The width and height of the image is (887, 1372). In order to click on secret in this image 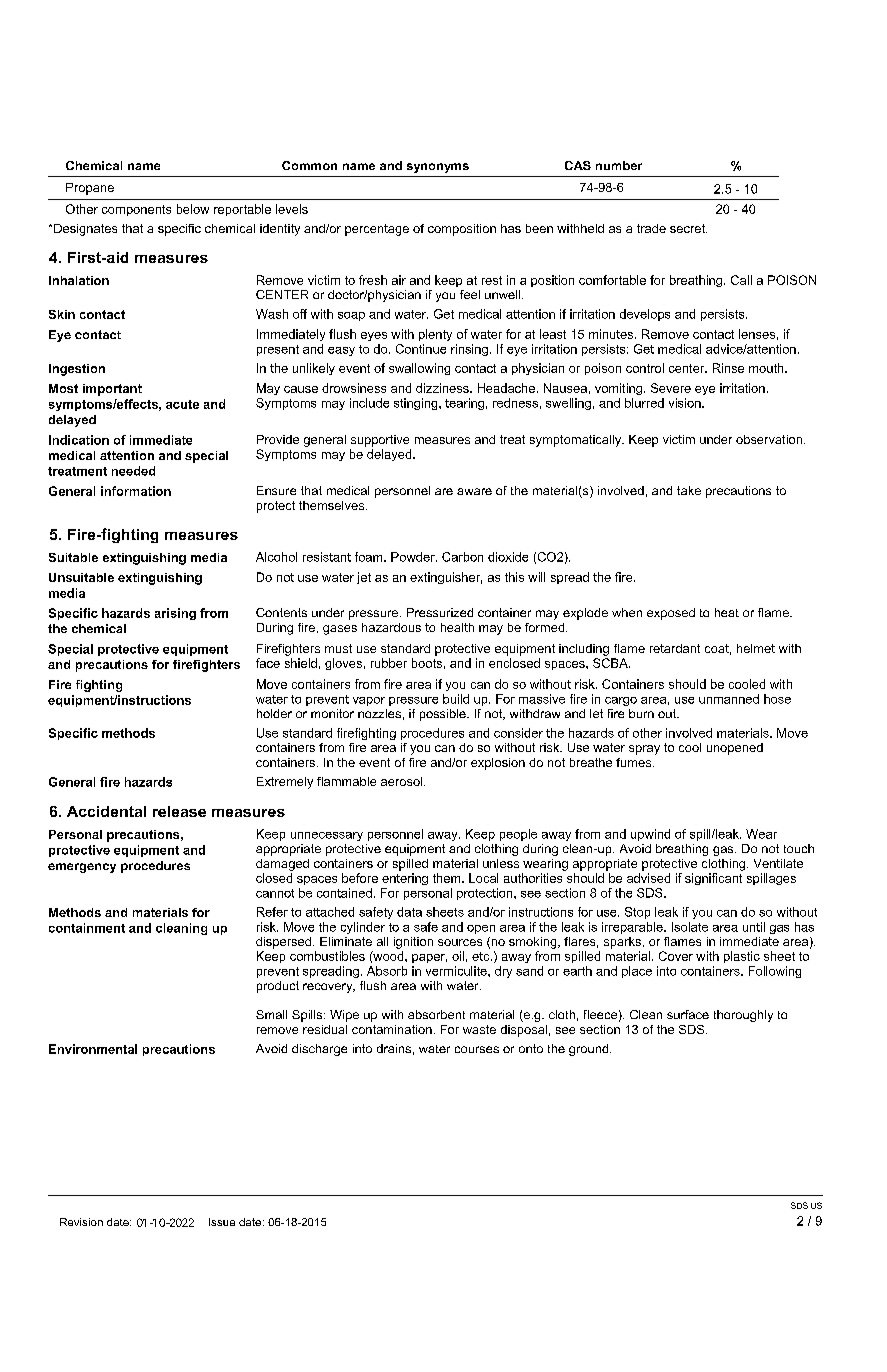, I will do `click(688, 228)`.
